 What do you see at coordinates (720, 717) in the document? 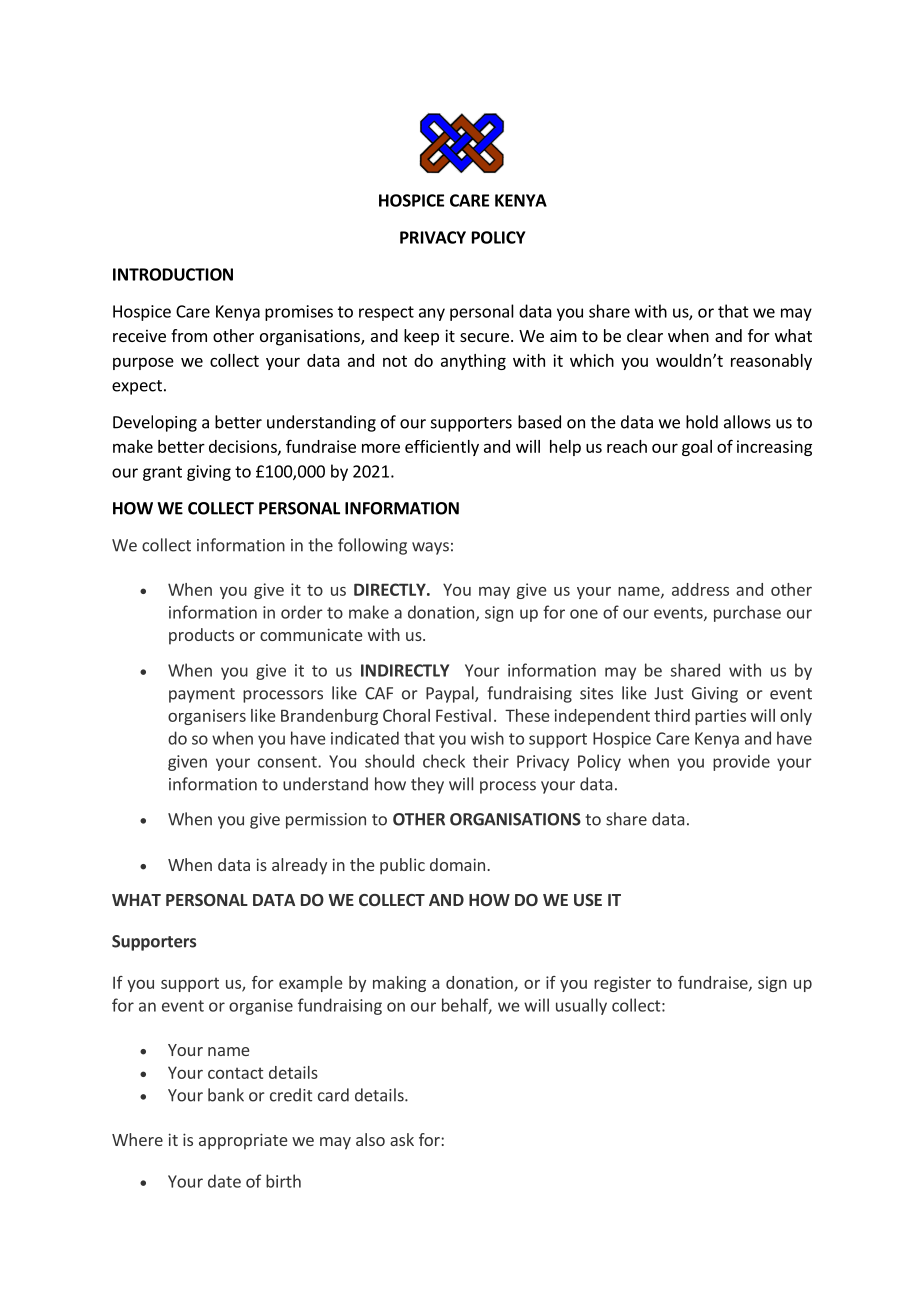
I see `parties` at bounding box center [720, 717].
